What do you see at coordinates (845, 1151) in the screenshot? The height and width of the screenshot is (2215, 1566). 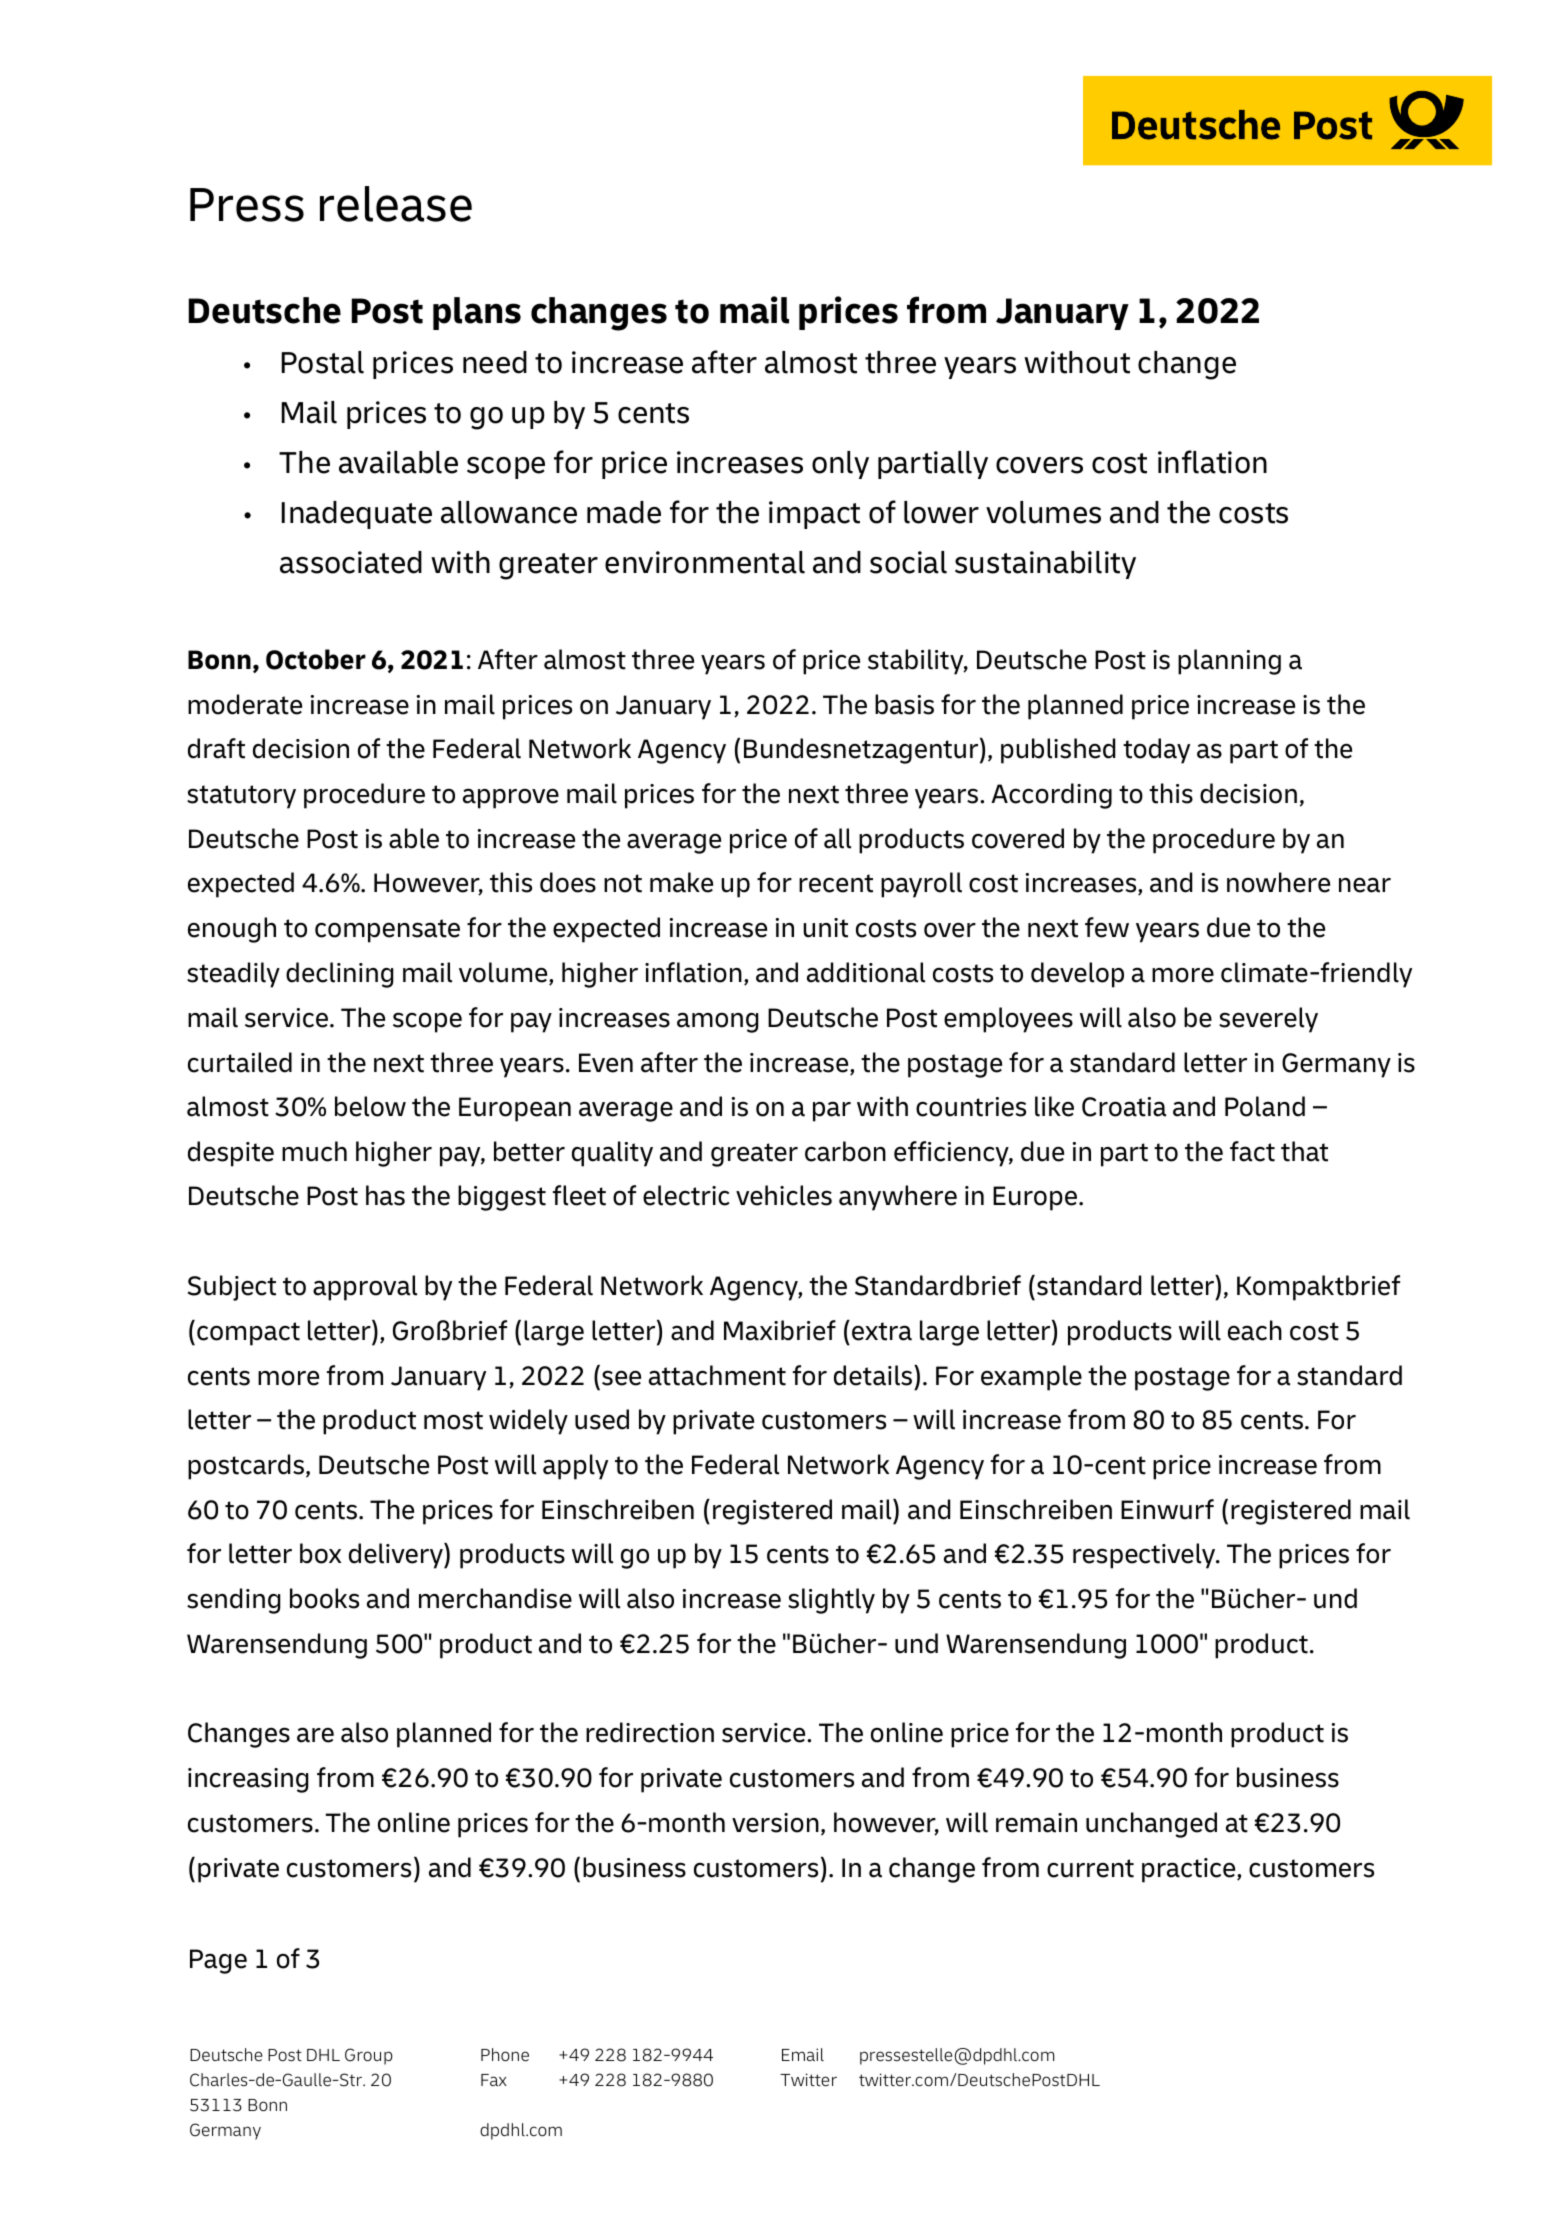 I see `carbon` at bounding box center [845, 1151].
